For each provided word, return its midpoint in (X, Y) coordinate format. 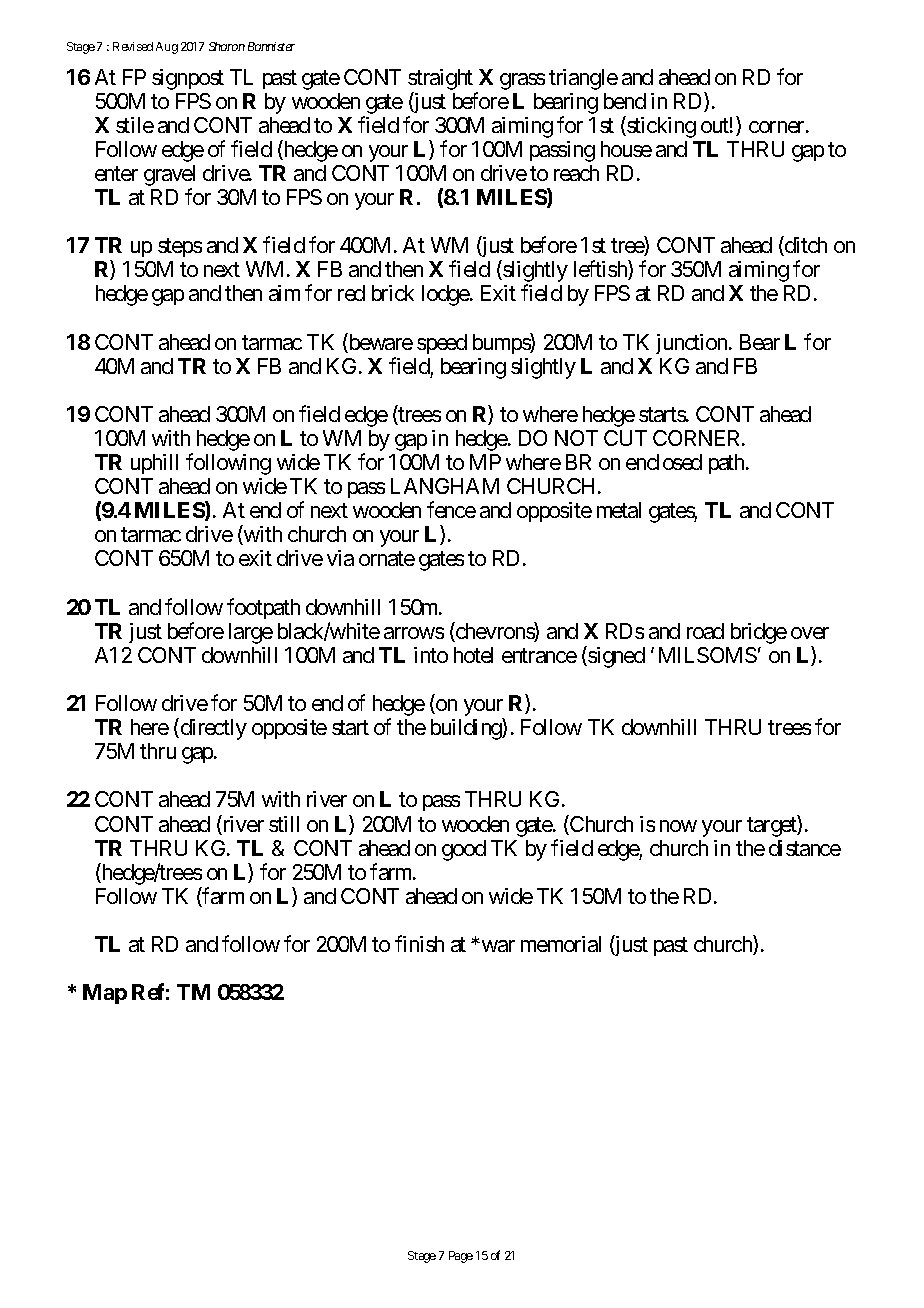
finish (419, 943)
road (705, 631)
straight (440, 79)
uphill (154, 464)
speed (442, 344)
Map (105, 994)
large (251, 633)
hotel (473, 655)
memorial (561, 944)
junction (693, 344)
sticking (660, 127)
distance (805, 848)
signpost (188, 79)
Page (461, 1257)
